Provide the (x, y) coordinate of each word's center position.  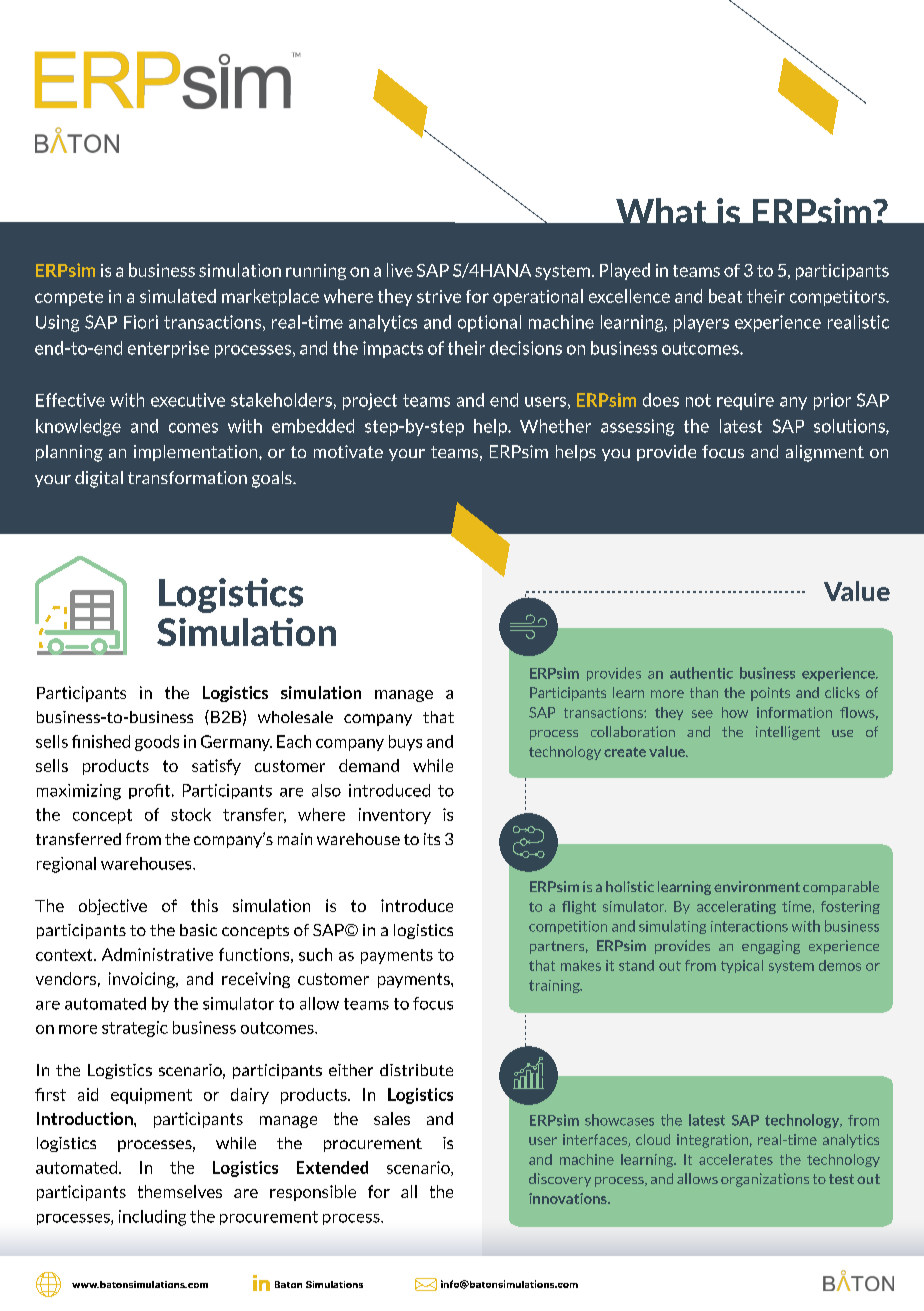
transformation (187, 477)
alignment (825, 453)
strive (439, 296)
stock (191, 814)
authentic (701, 673)
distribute (416, 1070)
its (432, 839)
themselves (180, 1191)
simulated (178, 296)
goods (157, 743)
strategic (135, 1029)
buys (405, 743)
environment (757, 886)
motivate (348, 451)
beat (725, 296)
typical (742, 966)
